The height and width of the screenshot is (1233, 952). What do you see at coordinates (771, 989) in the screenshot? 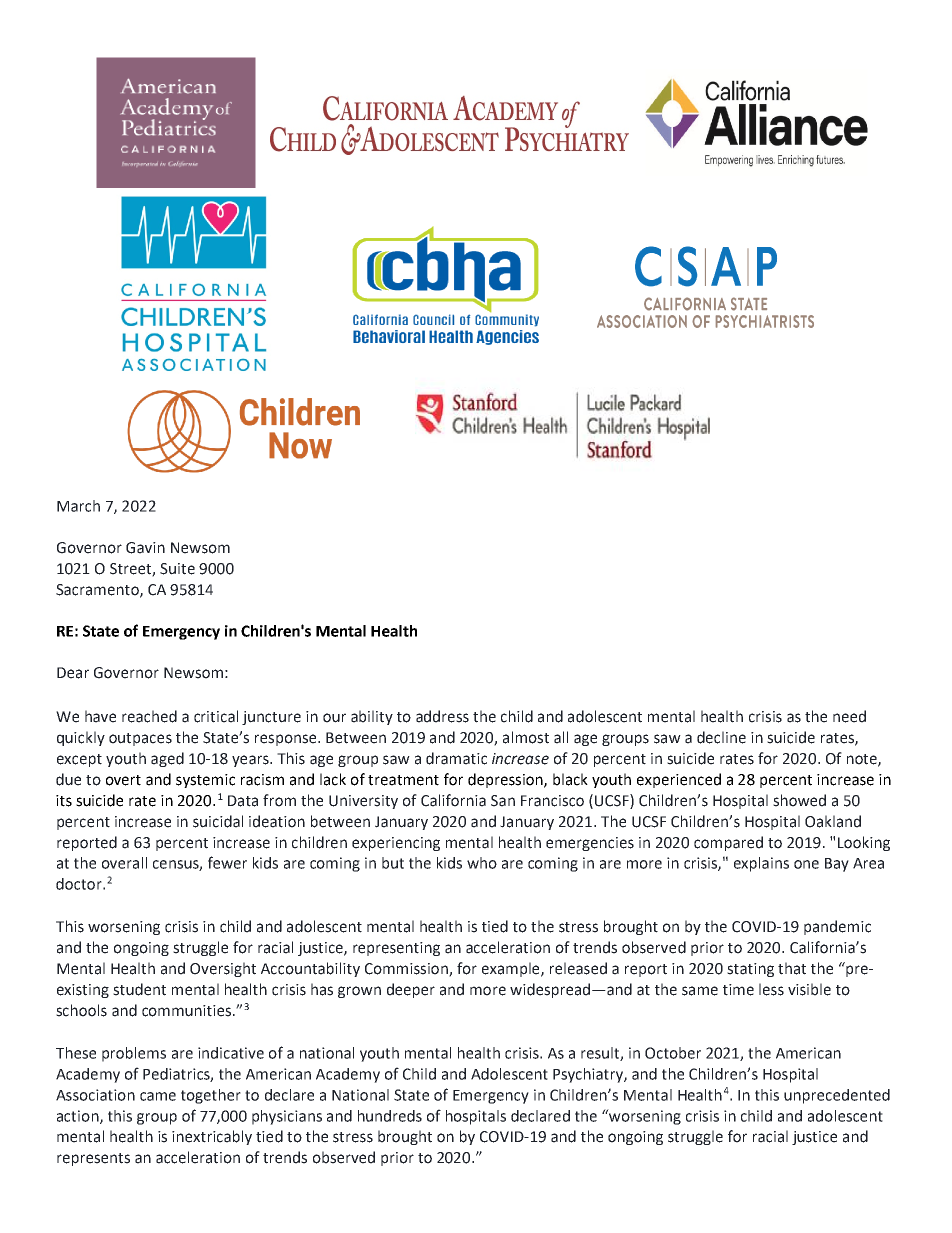
I see `less` at bounding box center [771, 989].
